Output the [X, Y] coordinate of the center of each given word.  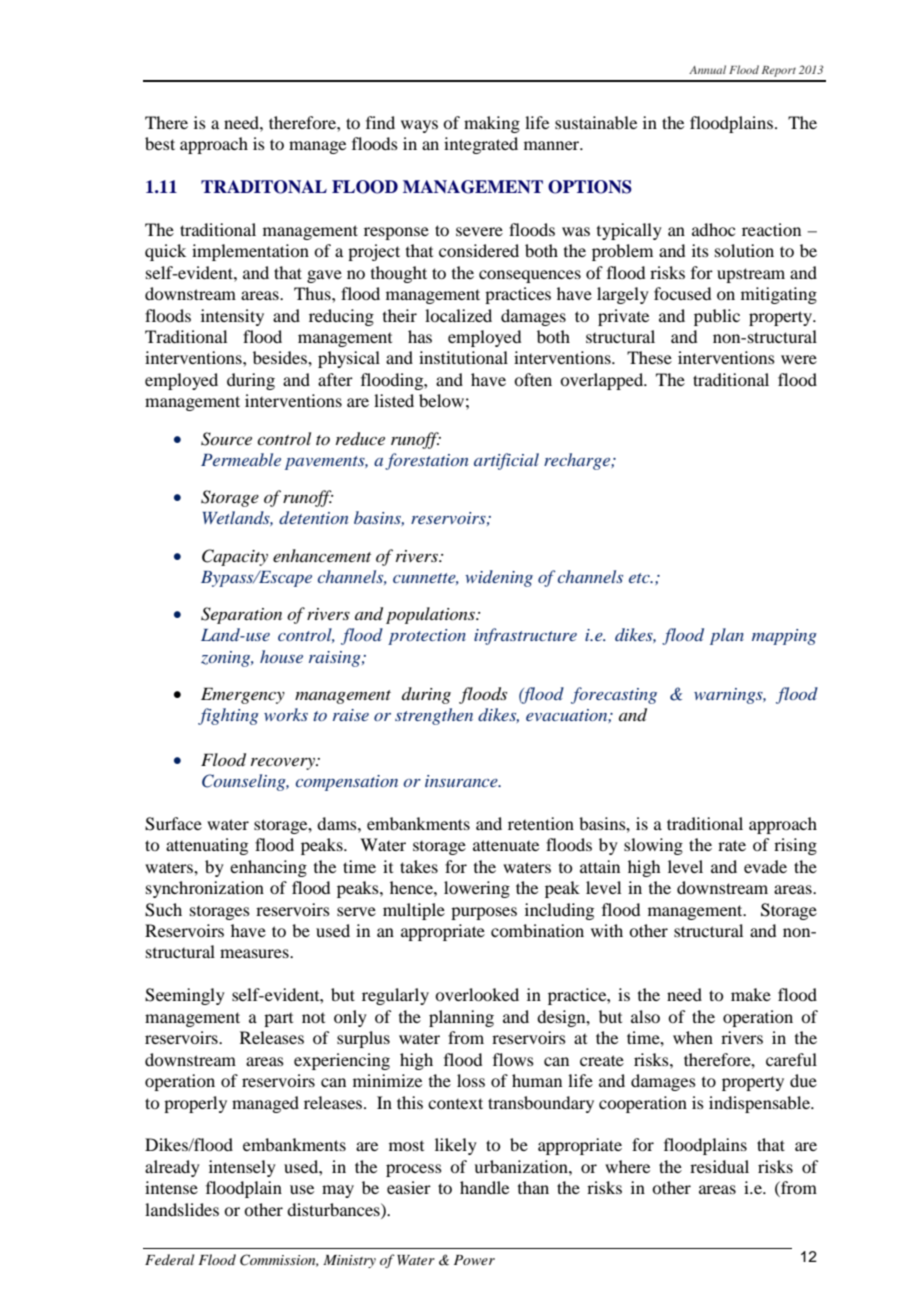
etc [640, 578]
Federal [169, 1259]
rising [795, 846]
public [717, 317]
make [751, 994]
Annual [707, 69]
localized [458, 315]
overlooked [477, 994]
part [278, 1020]
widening [499, 578]
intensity [232, 317]
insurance [462, 781]
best [160, 143]
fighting [228, 716]
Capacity [235, 557]
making [492, 124]
